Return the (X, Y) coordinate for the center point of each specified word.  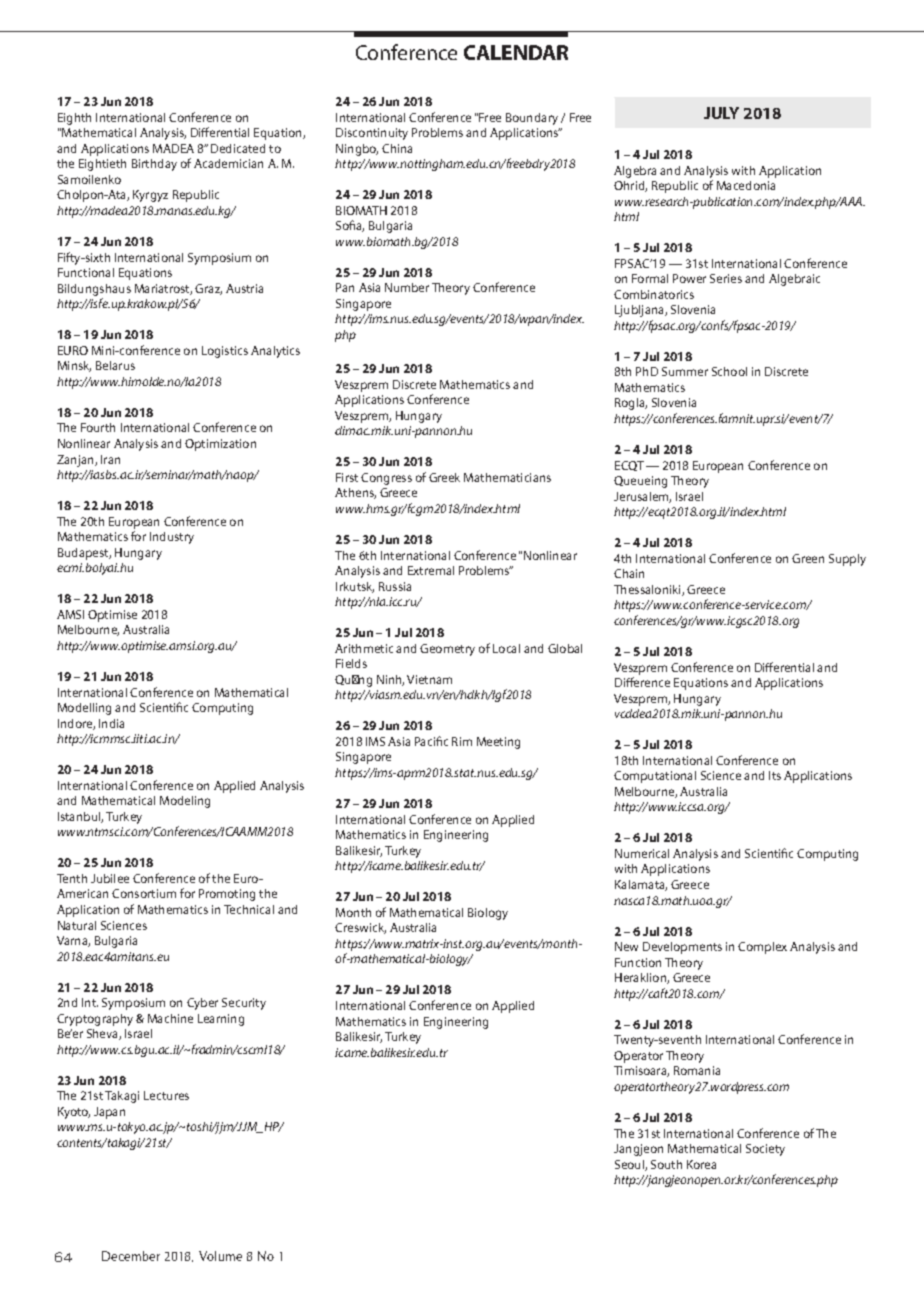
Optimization (220, 445)
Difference (642, 682)
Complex (762, 948)
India (111, 723)
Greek (444, 477)
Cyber (202, 1004)
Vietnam (429, 679)
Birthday (154, 165)
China (397, 148)
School (729, 371)
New (626, 946)
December (131, 1256)
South (666, 1164)
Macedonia (746, 185)
